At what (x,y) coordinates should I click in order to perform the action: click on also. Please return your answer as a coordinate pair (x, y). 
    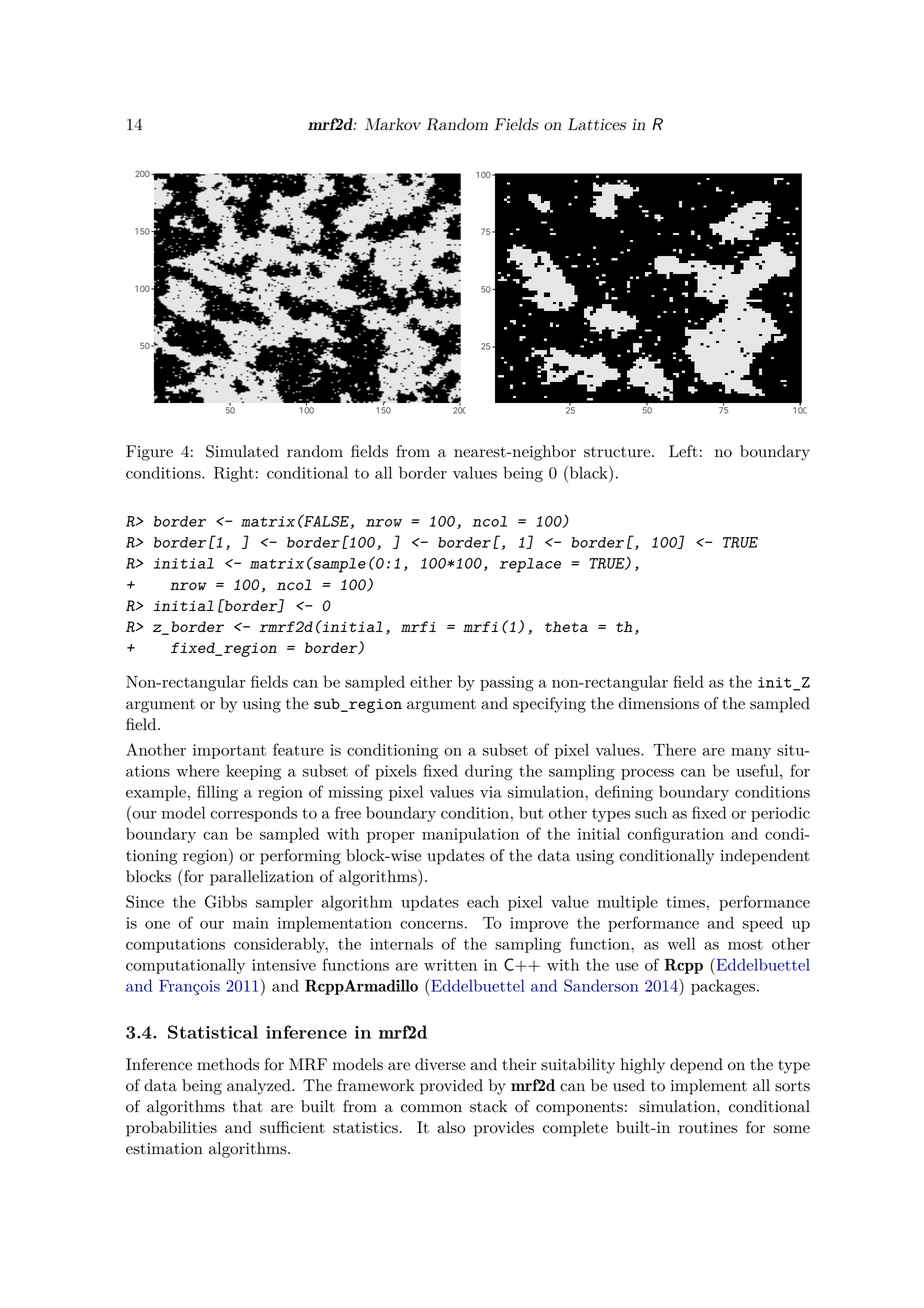
    Looking at the image, I should click on (451, 1127).
